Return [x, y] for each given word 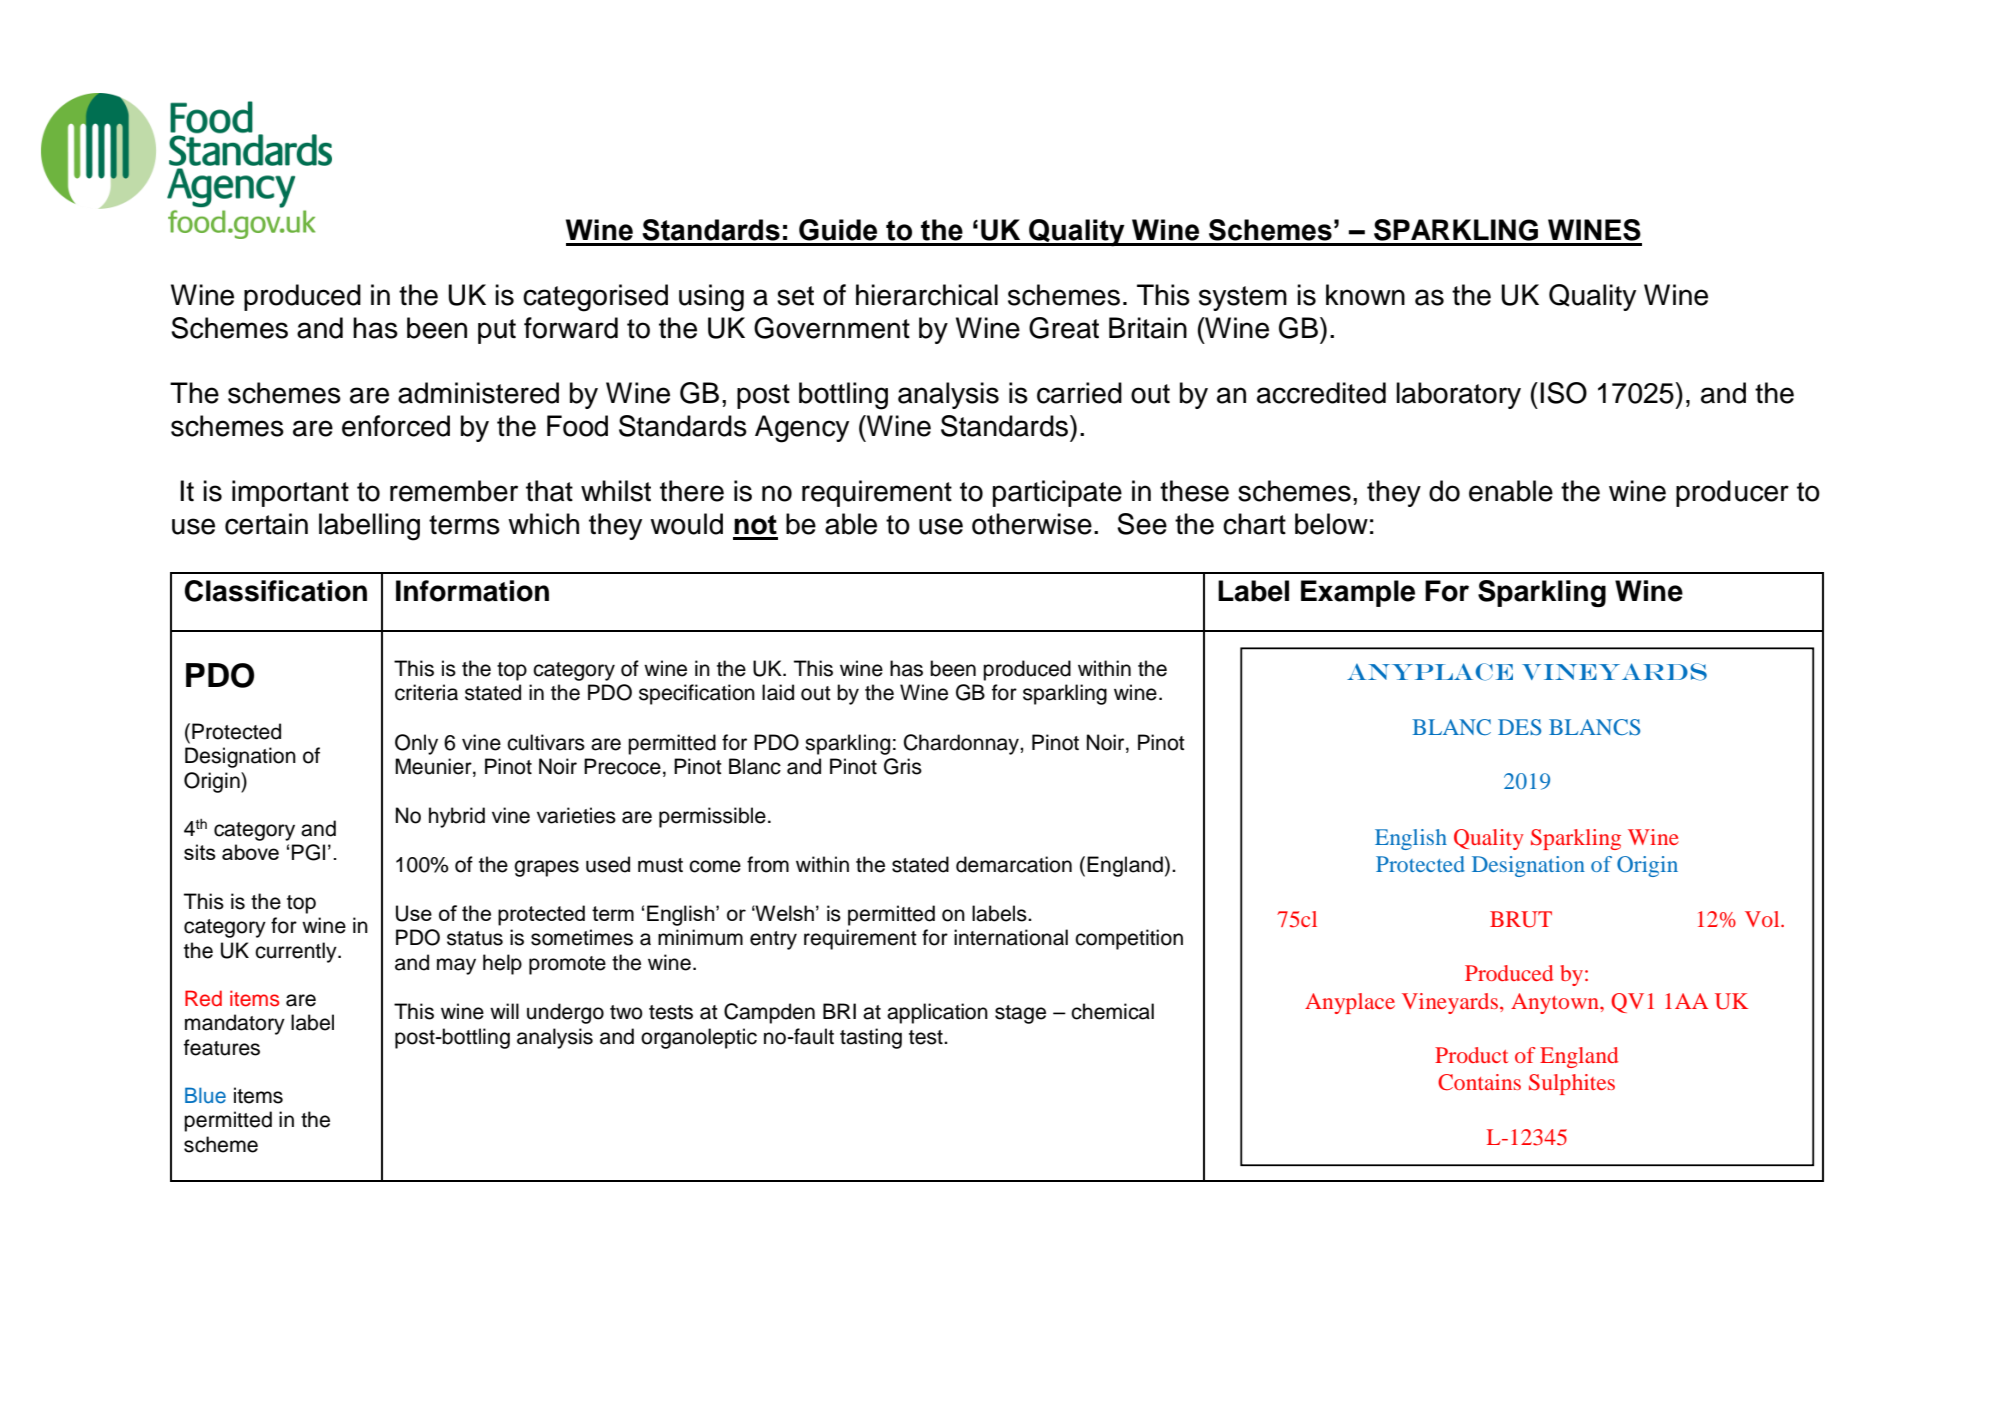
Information [472, 591]
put [497, 331]
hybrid [457, 817]
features [222, 1047]
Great [1064, 328]
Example [1358, 593]
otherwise [1032, 524]
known [1365, 295]
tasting [871, 1038]
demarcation [1014, 864]
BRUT [1521, 919]
